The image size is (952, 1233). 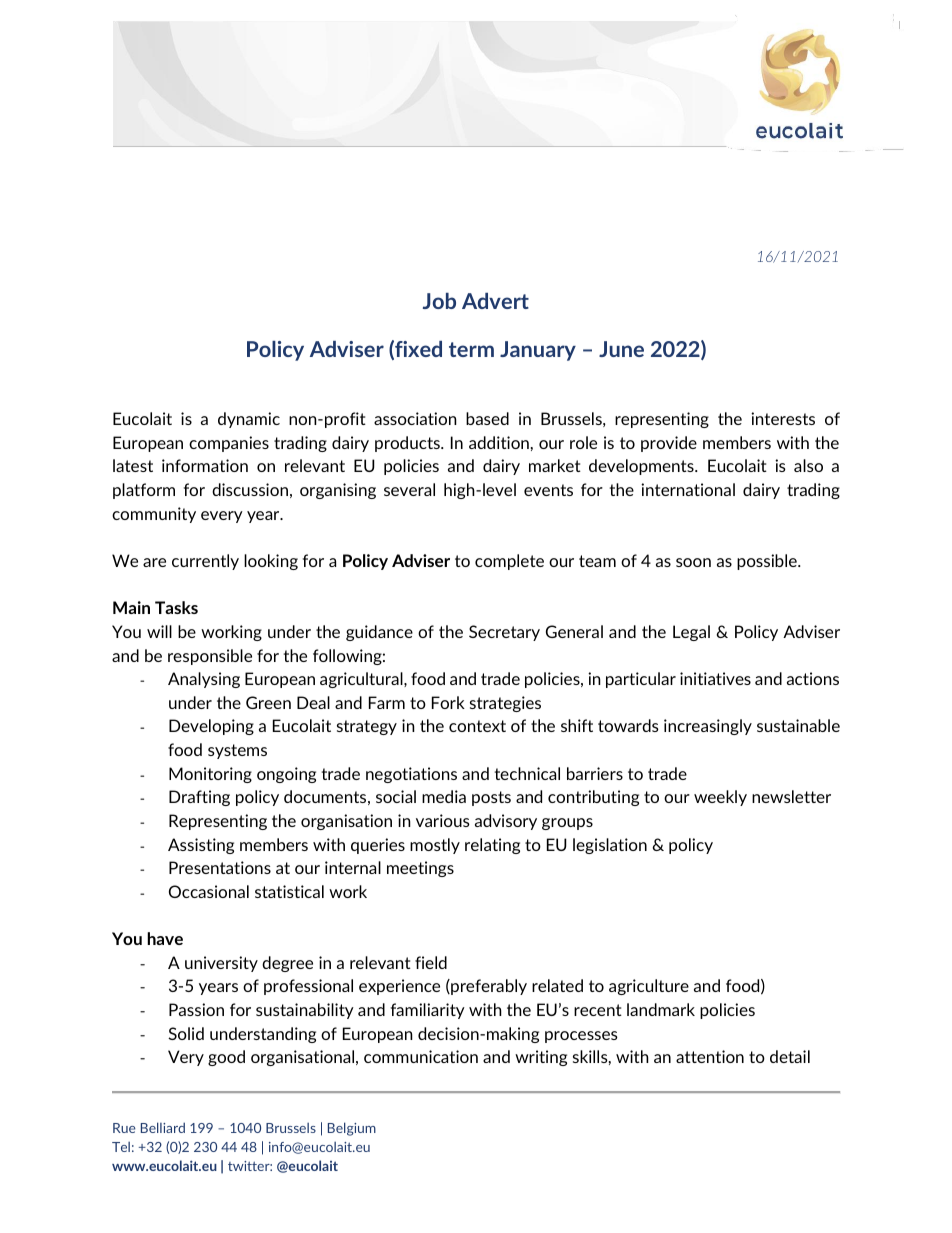 What do you see at coordinates (211, 727) in the screenshot?
I see `Developing` at bounding box center [211, 727].
